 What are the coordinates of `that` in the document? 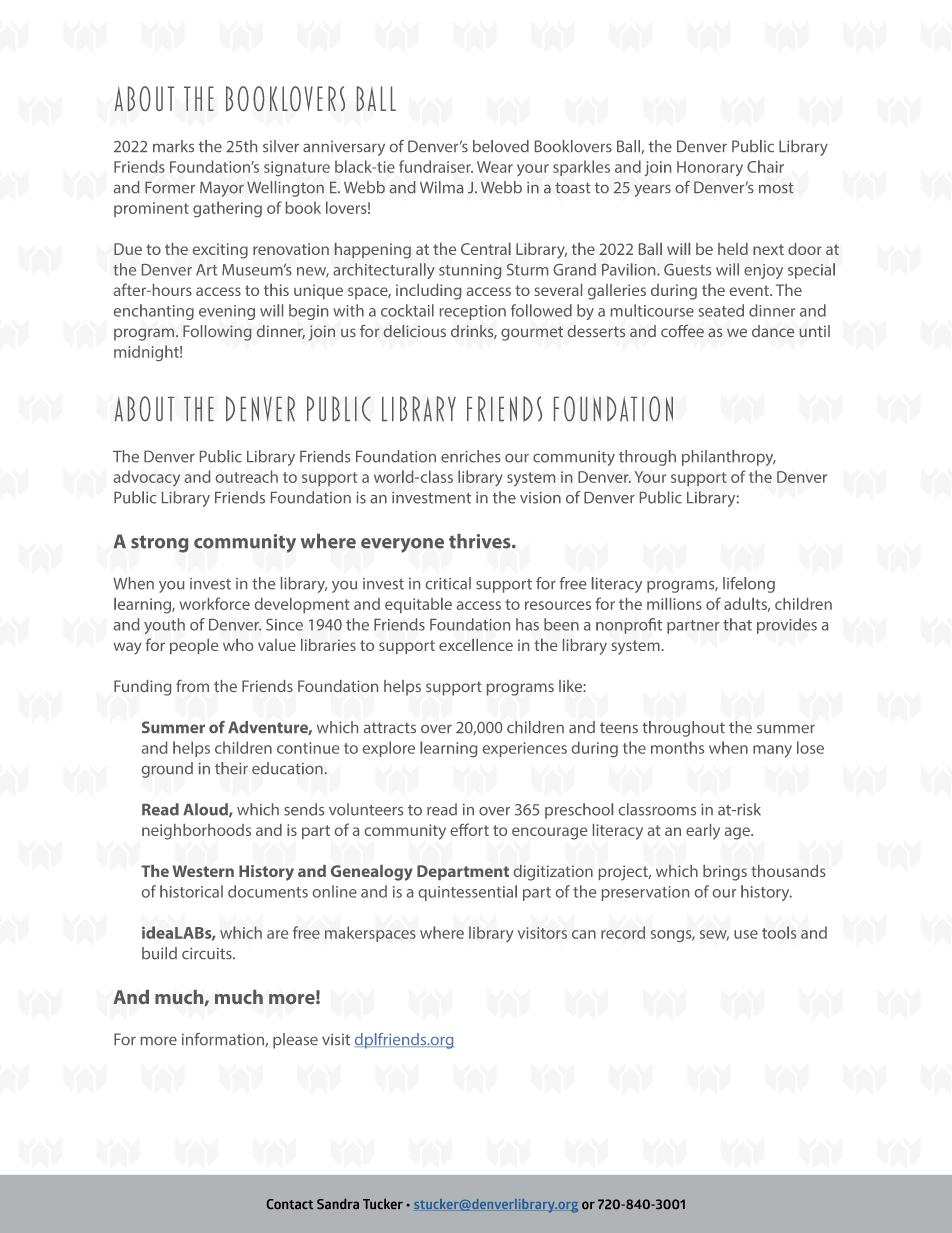 It's located at (737, 624).
